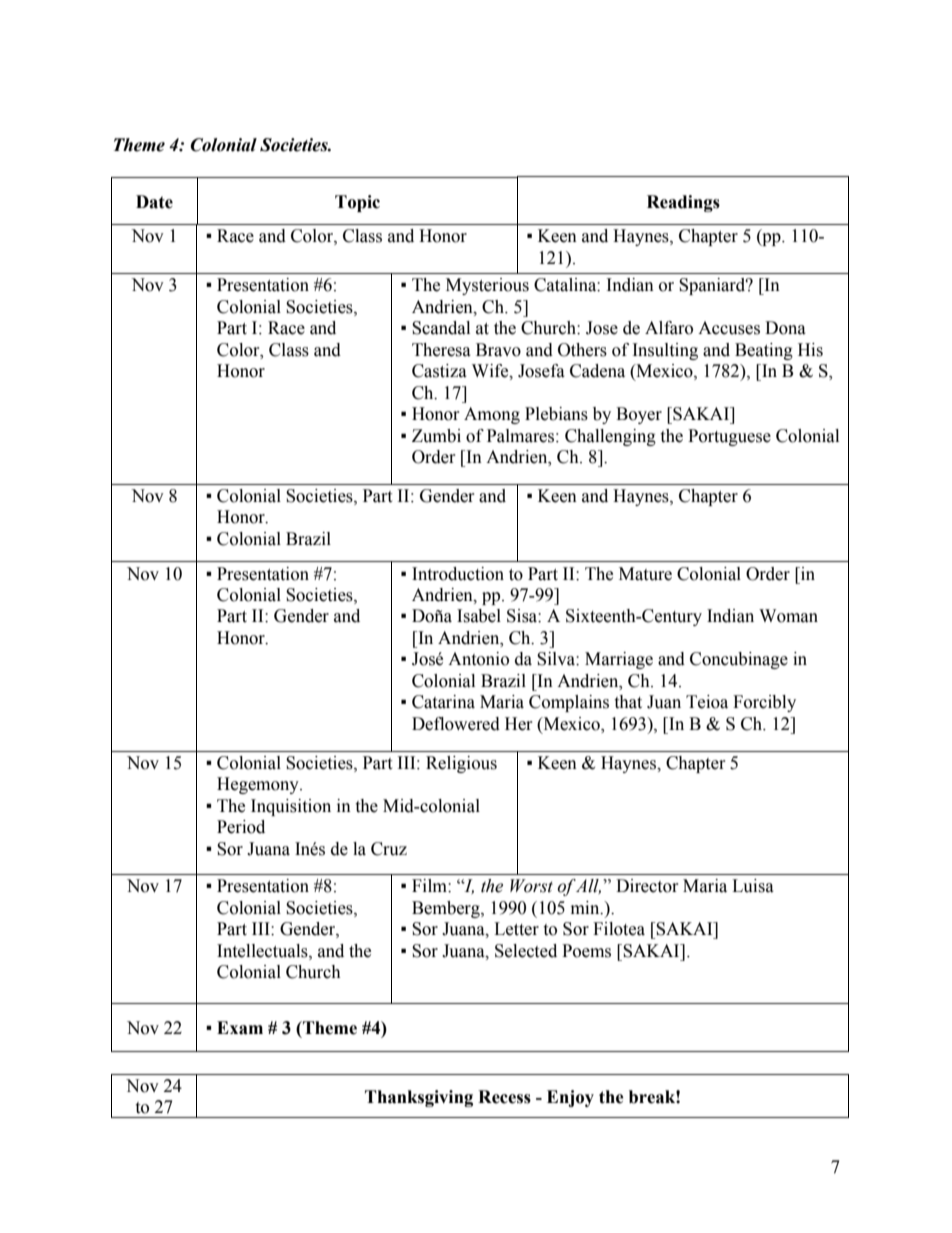  What do you see at coordinates (461, 764) in the screenshot?
I see `Religious` at bounding box center [461, 764].
